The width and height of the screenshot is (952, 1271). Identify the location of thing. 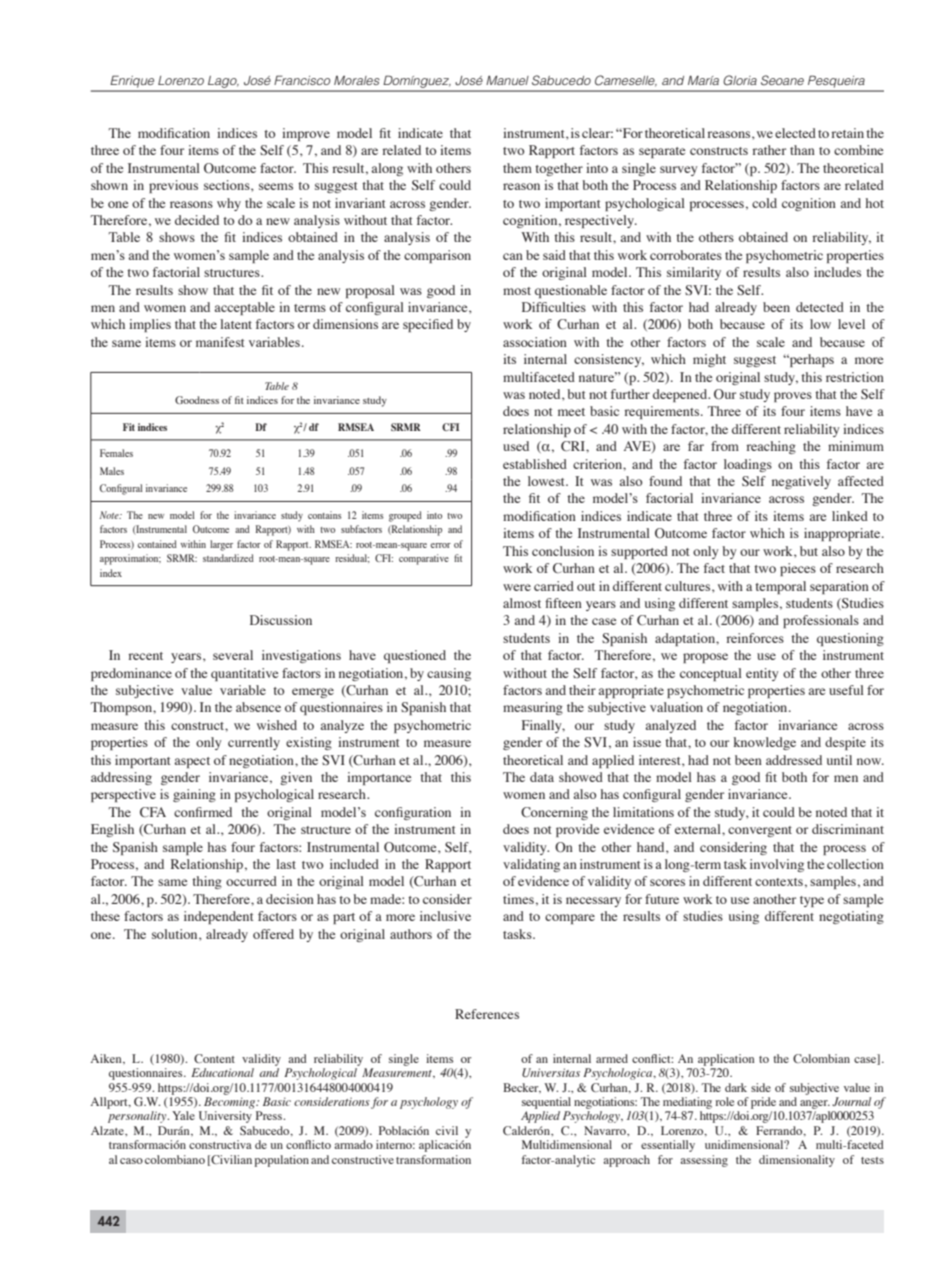
(207, 882).
